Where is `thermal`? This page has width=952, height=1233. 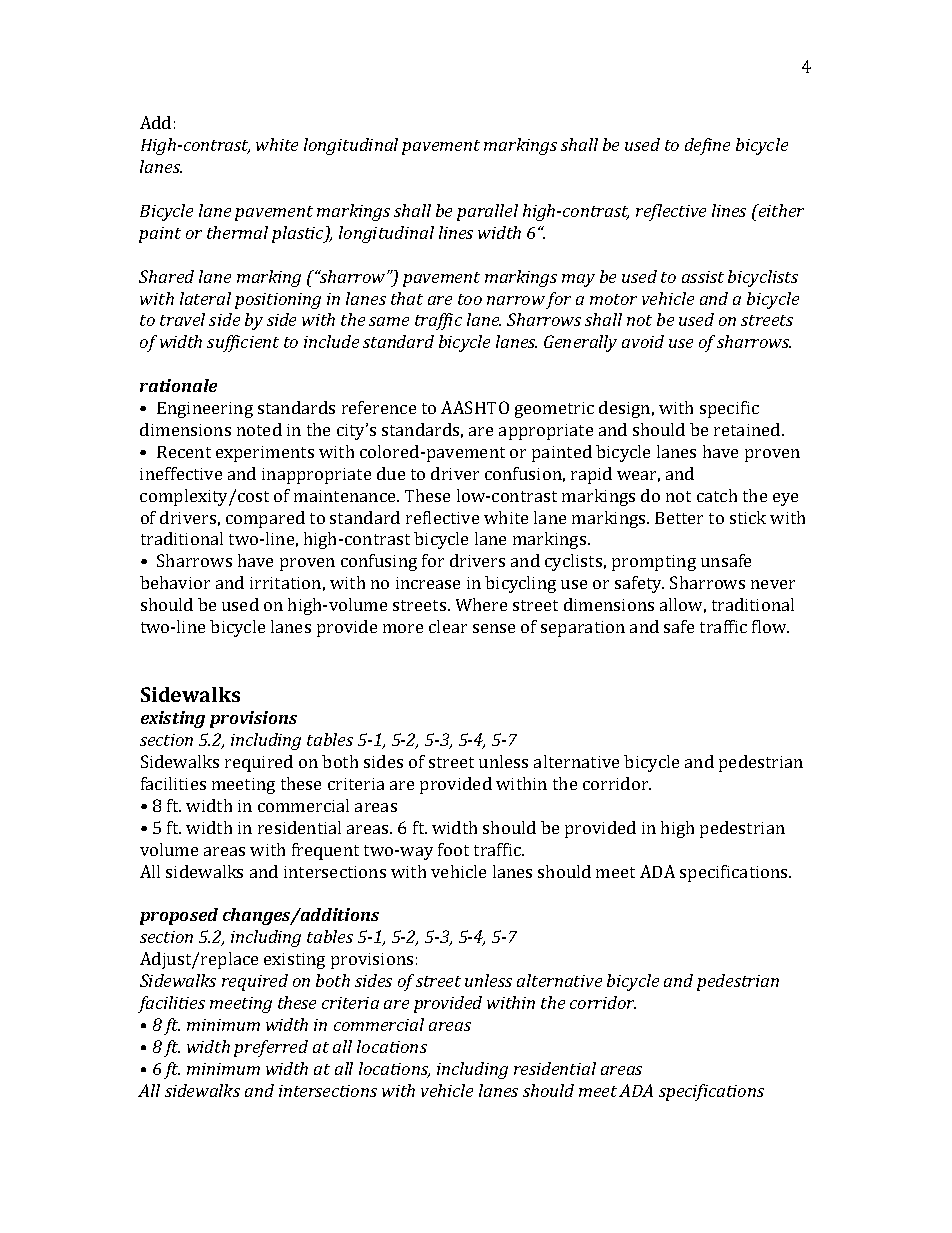
thermal is located at coordinates (237, 232).
